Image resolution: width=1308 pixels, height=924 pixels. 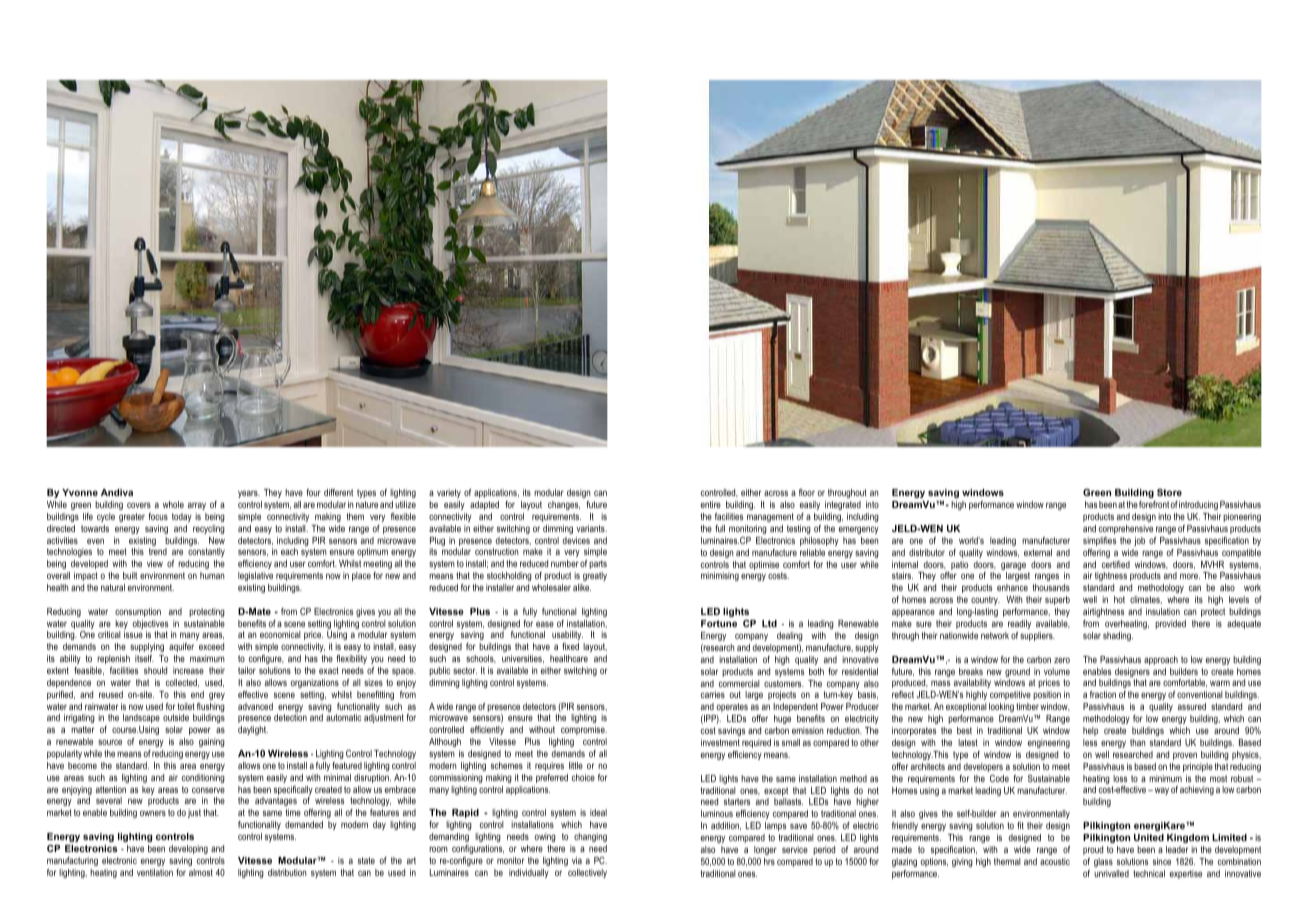 What do you see at coordinates (155, 872) in the screenshot?
I see `ventilation` at bounding box center [155, 872].
